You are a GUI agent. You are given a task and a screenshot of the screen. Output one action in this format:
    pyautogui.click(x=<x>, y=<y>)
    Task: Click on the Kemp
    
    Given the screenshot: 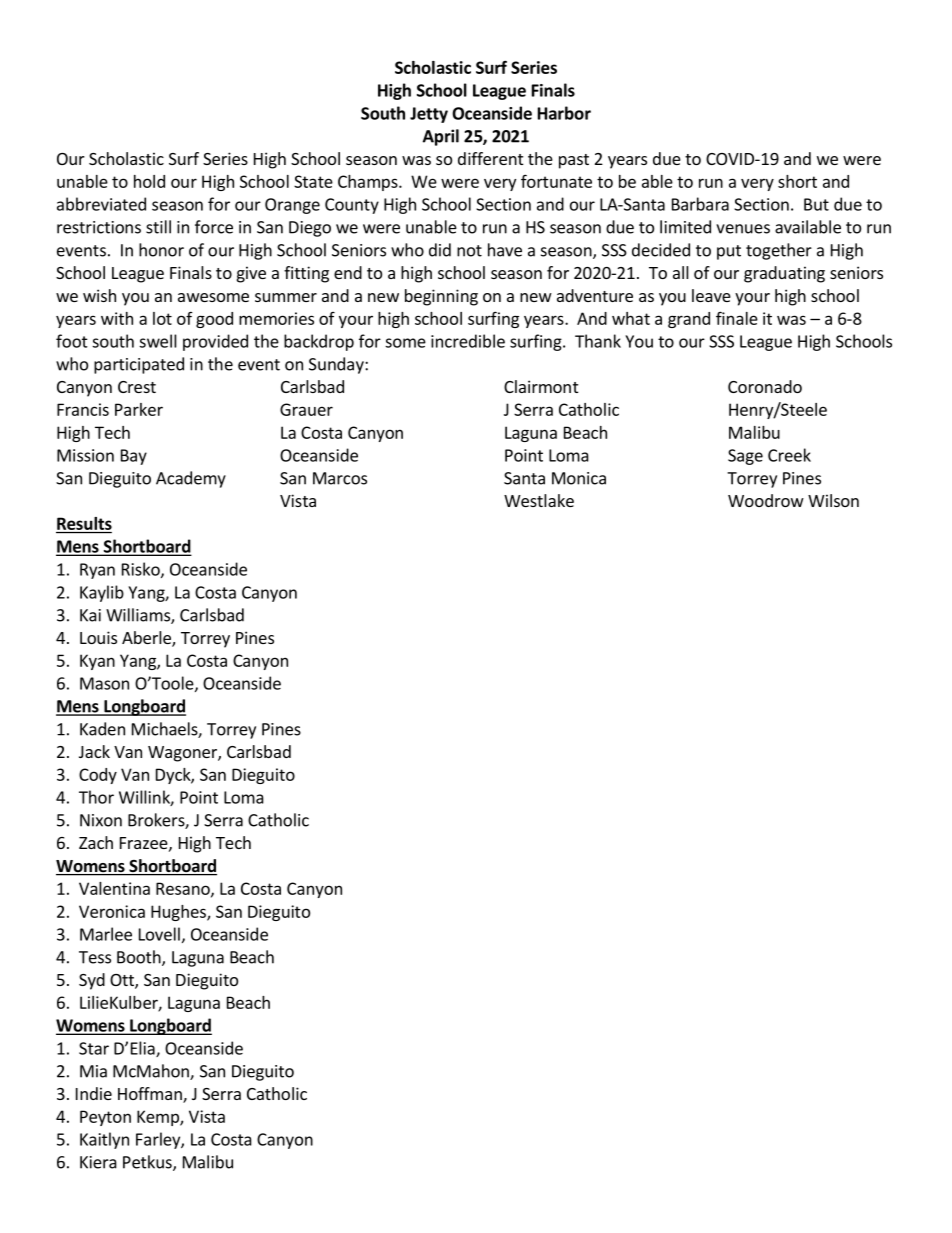 What is the action you would take?
    pyautogui.click(x=159, y=1118)
